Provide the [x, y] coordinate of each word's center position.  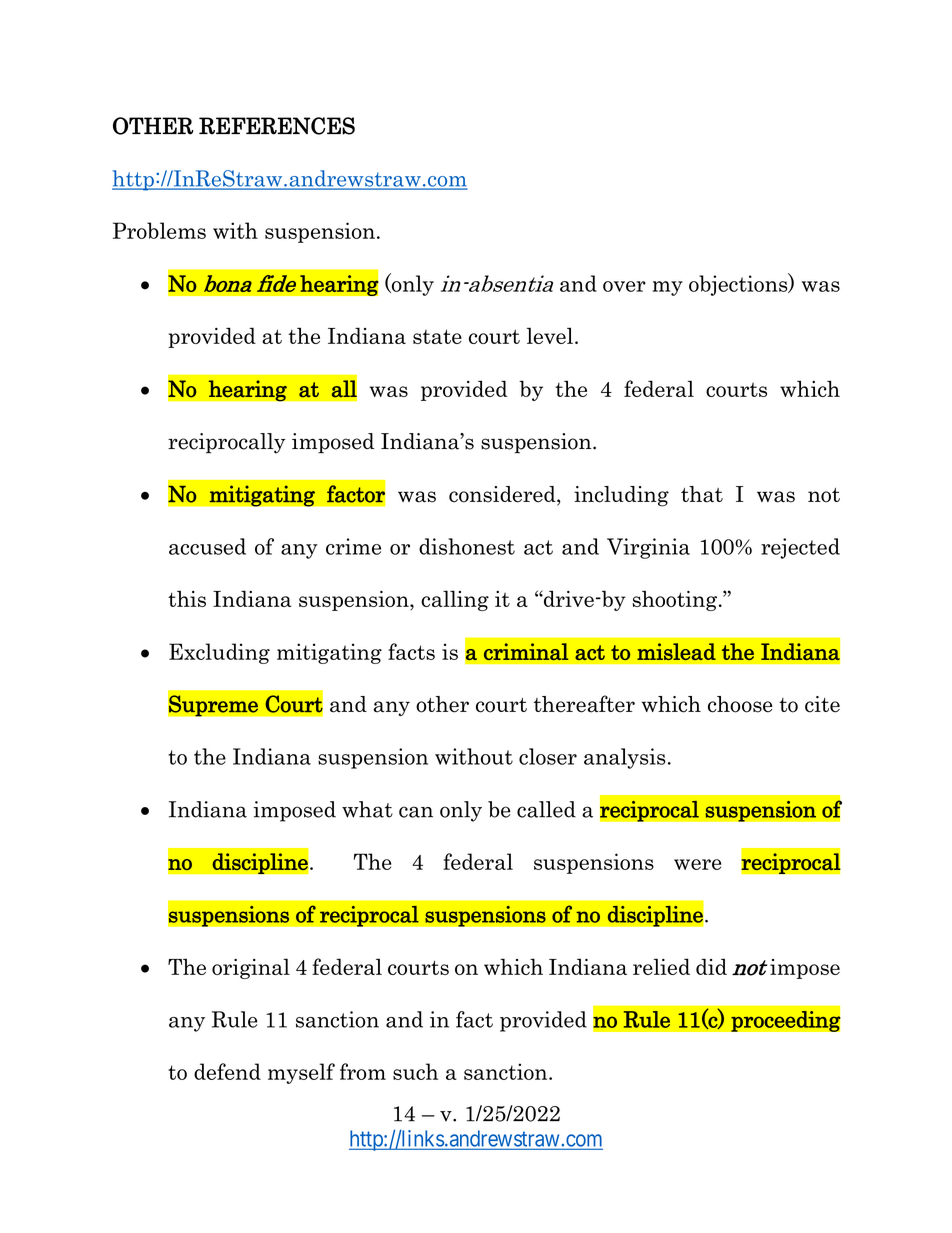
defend [227, 1071]
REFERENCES [277, 126]
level [550, 335]
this [187, 598]
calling [455, 600]
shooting [674, 600]
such [415, 1071]
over [624, 286]
